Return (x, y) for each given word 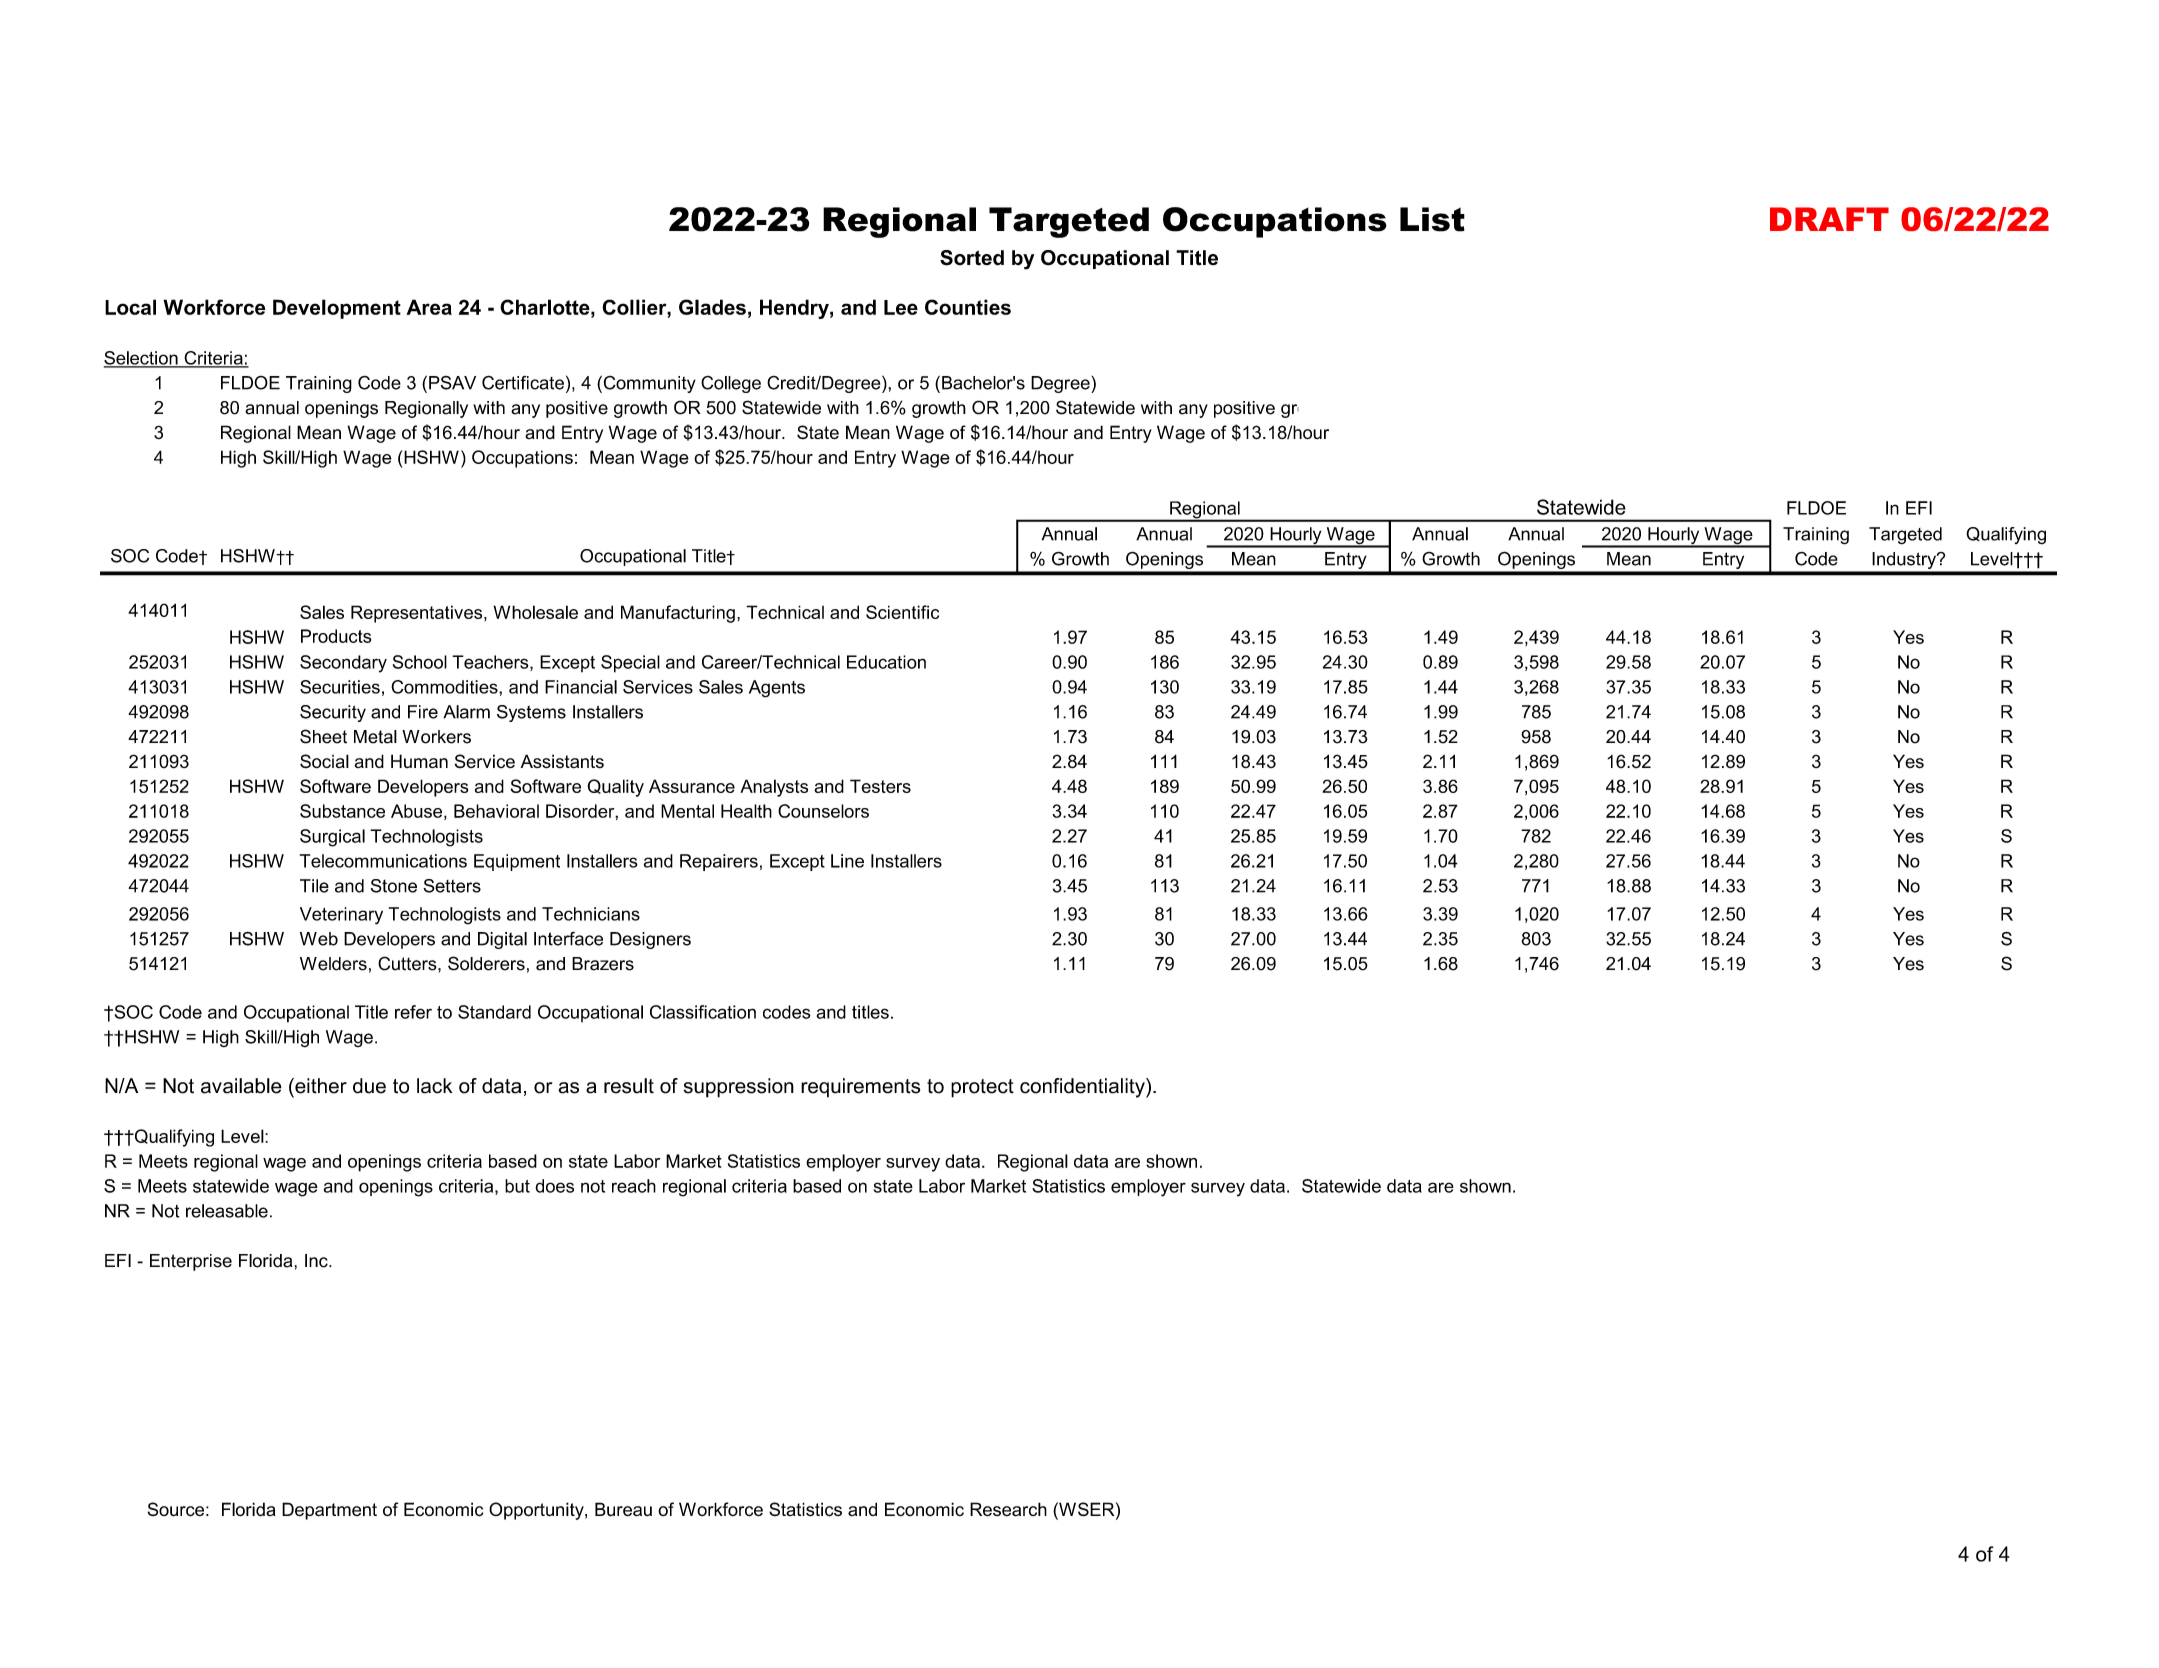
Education (886, 662)
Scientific (902, 612)
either (320, 1086)
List (1432, 219)
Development (337, 309)
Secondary (343, 664)
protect (982, 1088)
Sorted (972, 258)
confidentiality (1083, 1088)
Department (329, 1511)
